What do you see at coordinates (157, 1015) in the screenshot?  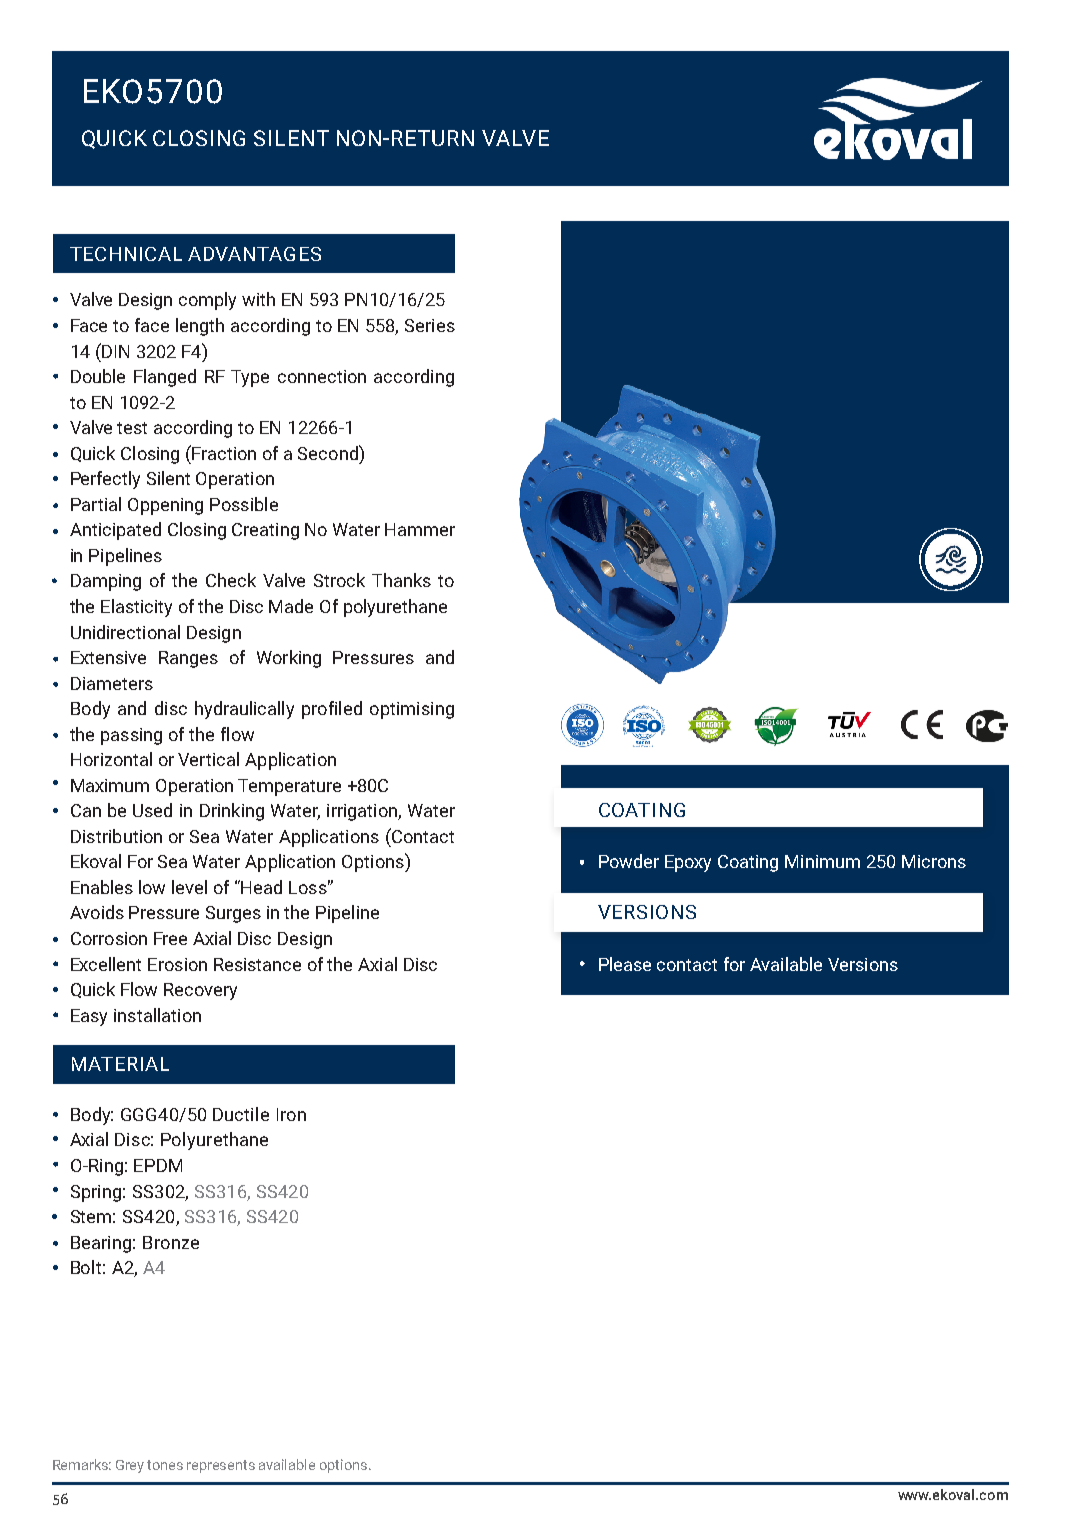 I see `installation` at bounding box center [157, 1015].
